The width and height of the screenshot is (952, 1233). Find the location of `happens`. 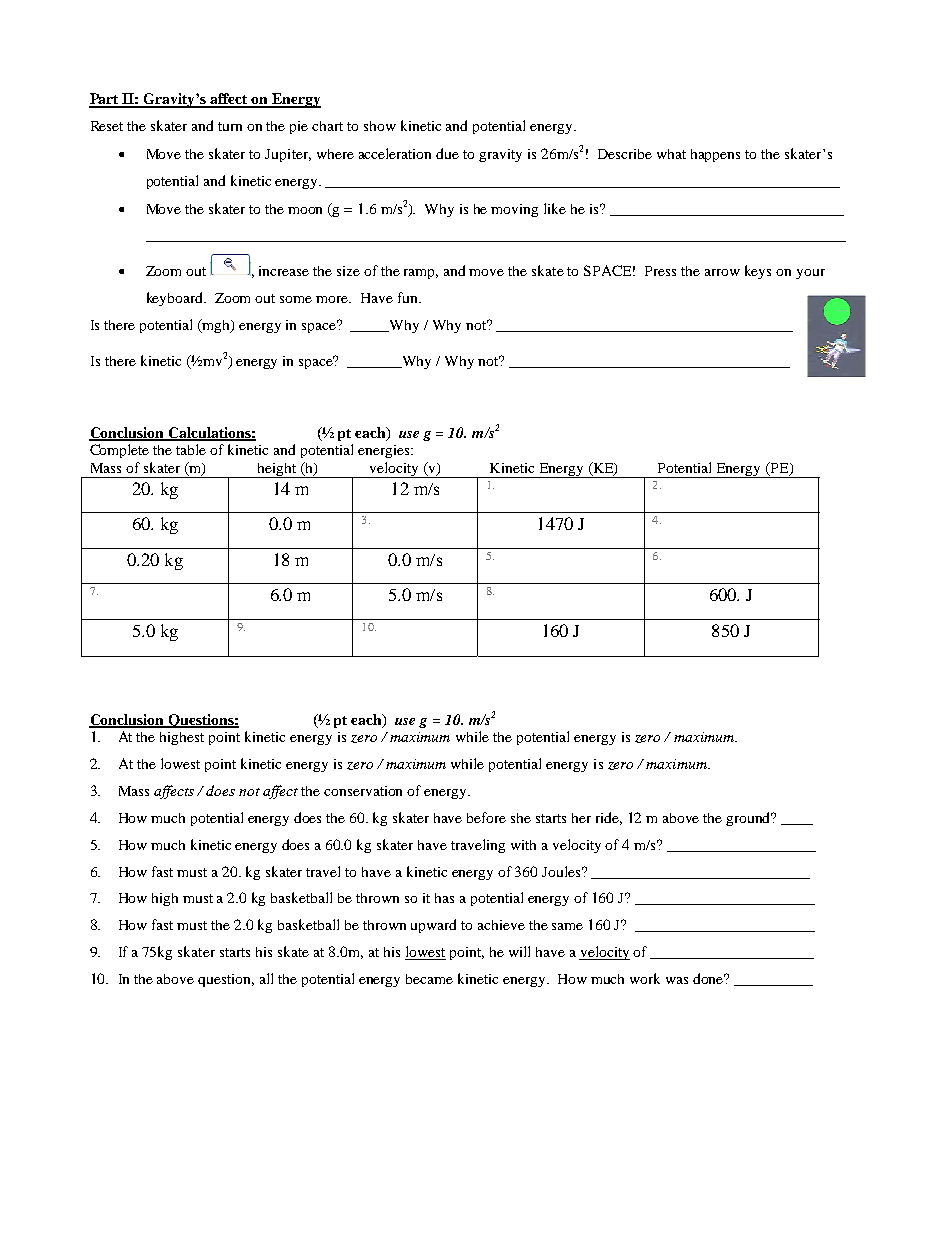

happens is located at coordinates (715, 155).
